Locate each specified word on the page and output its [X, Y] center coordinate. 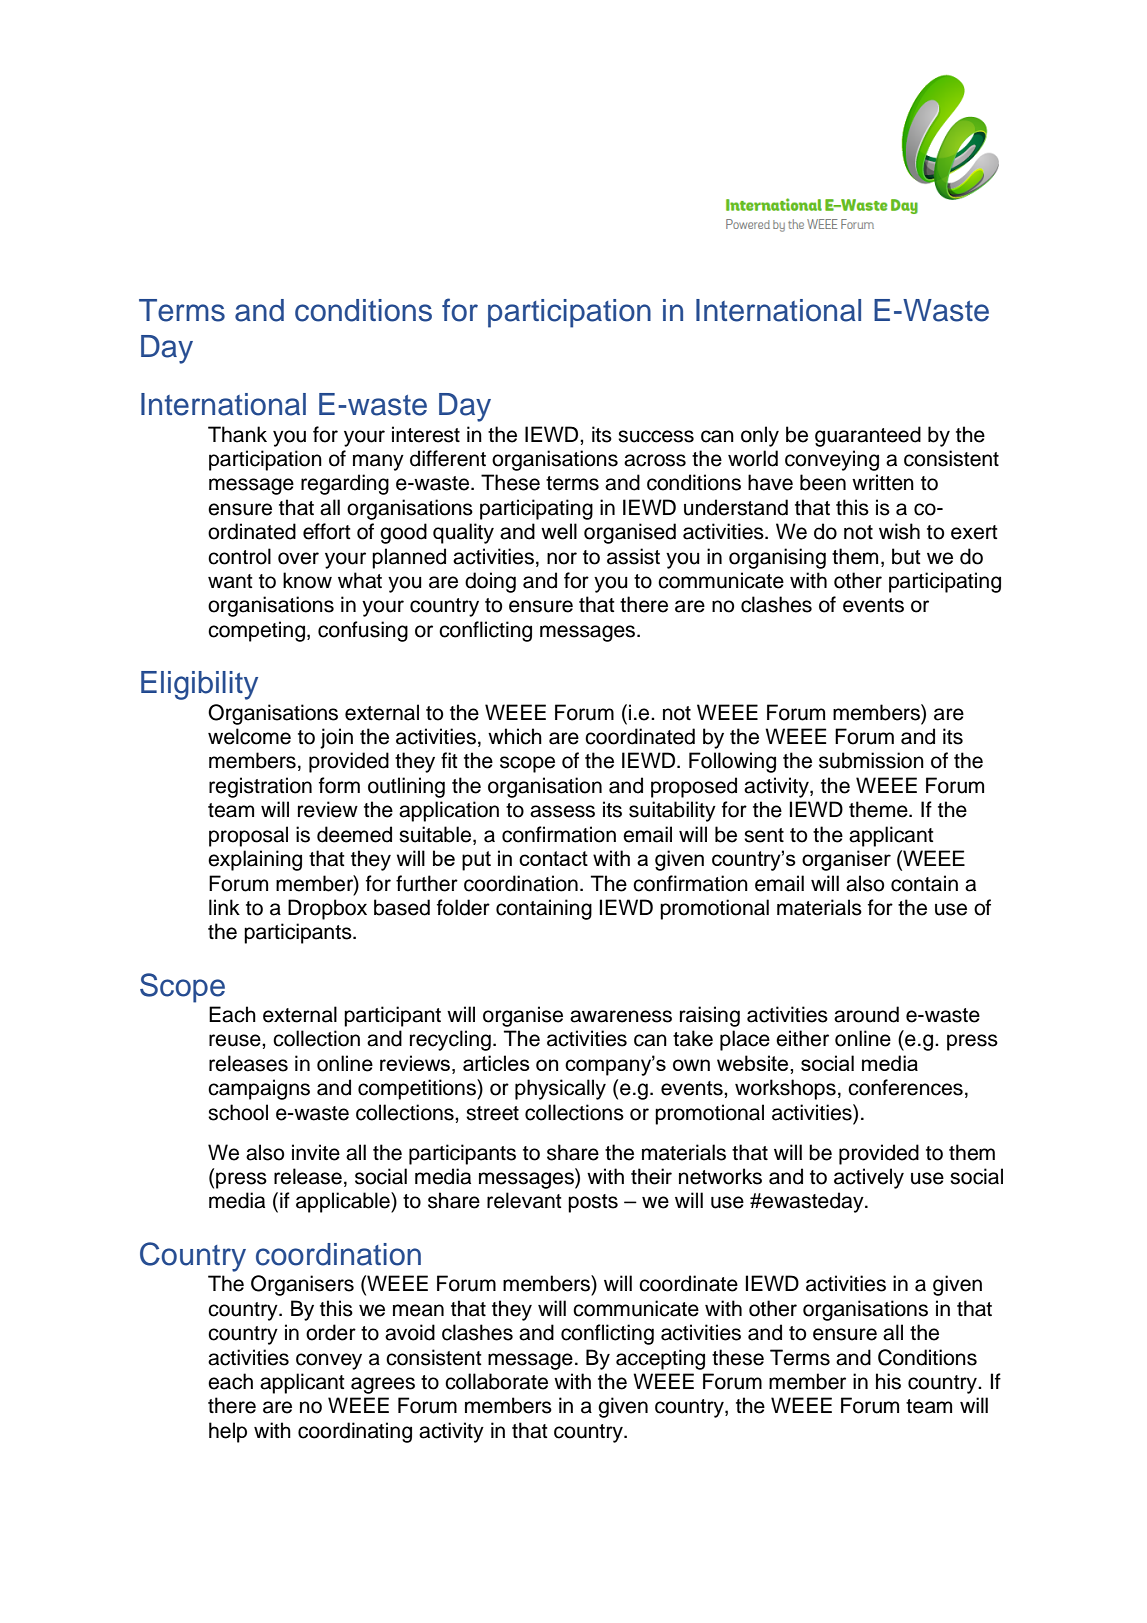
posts [593, 1203]
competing [256, 631]
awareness [621, 1016]
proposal [248, 836]
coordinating [355, 1432]
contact [553, 858]
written [883, 482]
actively [869, 1178]
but [906, 556]
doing [490, 582]
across [655, 460]
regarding [345, 484]
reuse [236, 1040]
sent [764, 835]
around [866, 1014]
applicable [344, 1202]
